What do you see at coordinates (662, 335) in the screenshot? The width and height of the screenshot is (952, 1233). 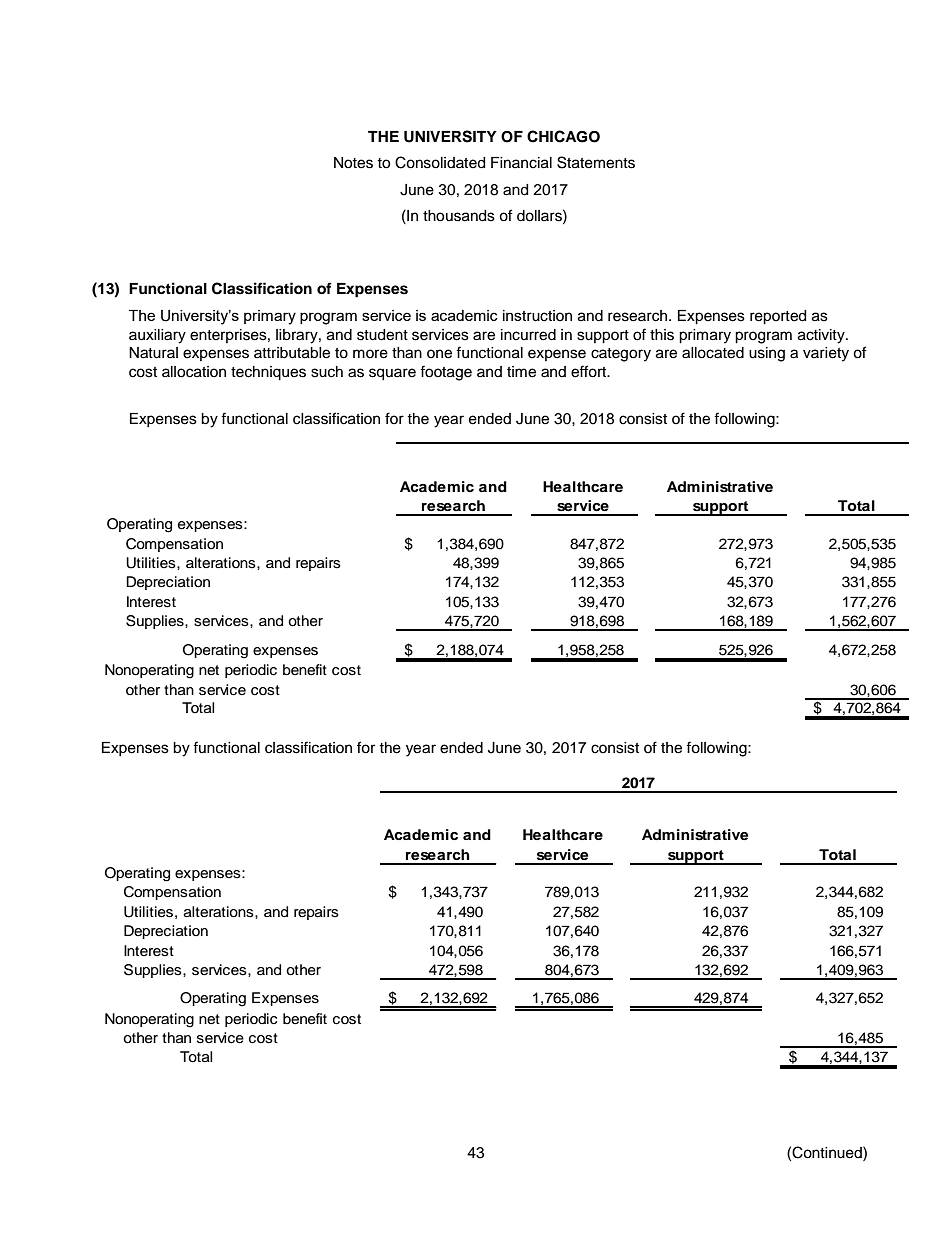 I see `this` at bounding box center [662, 335].
